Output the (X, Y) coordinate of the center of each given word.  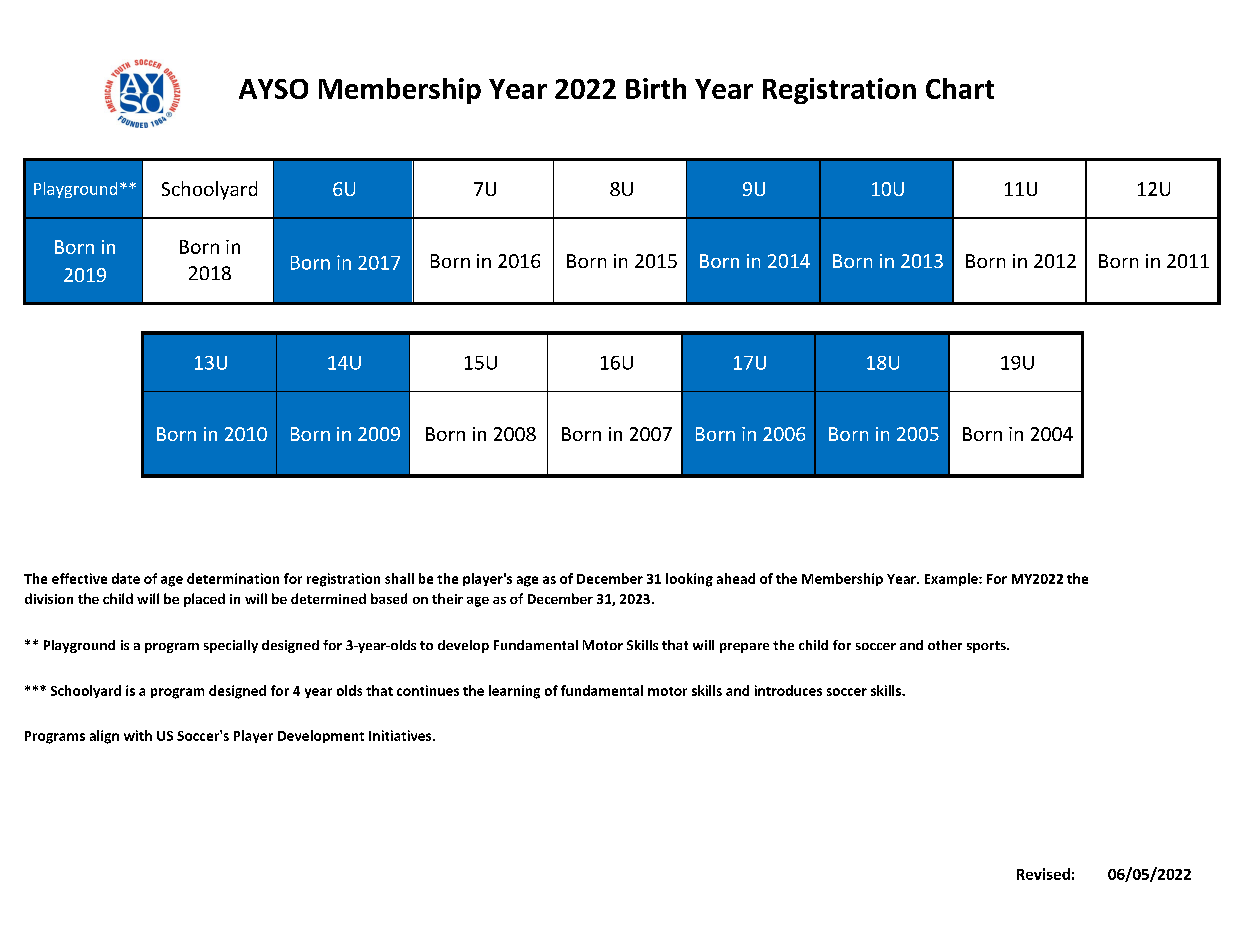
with (138, 735)
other (945, 645)
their (447, 598)
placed (204, 600)
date (126, 578)
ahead (736, 578)
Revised (1043, 874)
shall (399, 578)
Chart (960, 88)
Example (952, 579)
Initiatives (401, 735)
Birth (656, 88)
